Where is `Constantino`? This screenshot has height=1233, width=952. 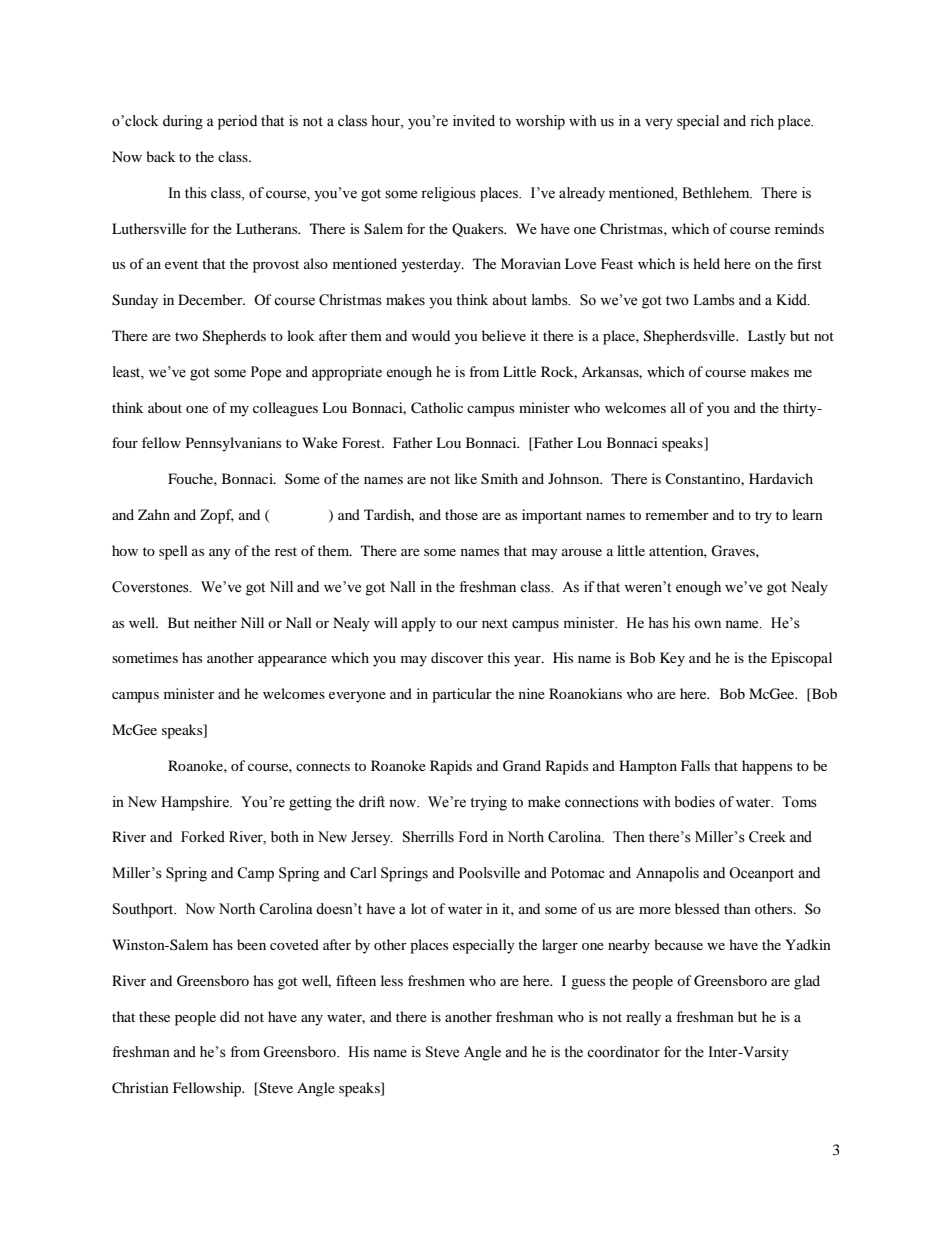
Constantino is located at coordinates (703, 478).
